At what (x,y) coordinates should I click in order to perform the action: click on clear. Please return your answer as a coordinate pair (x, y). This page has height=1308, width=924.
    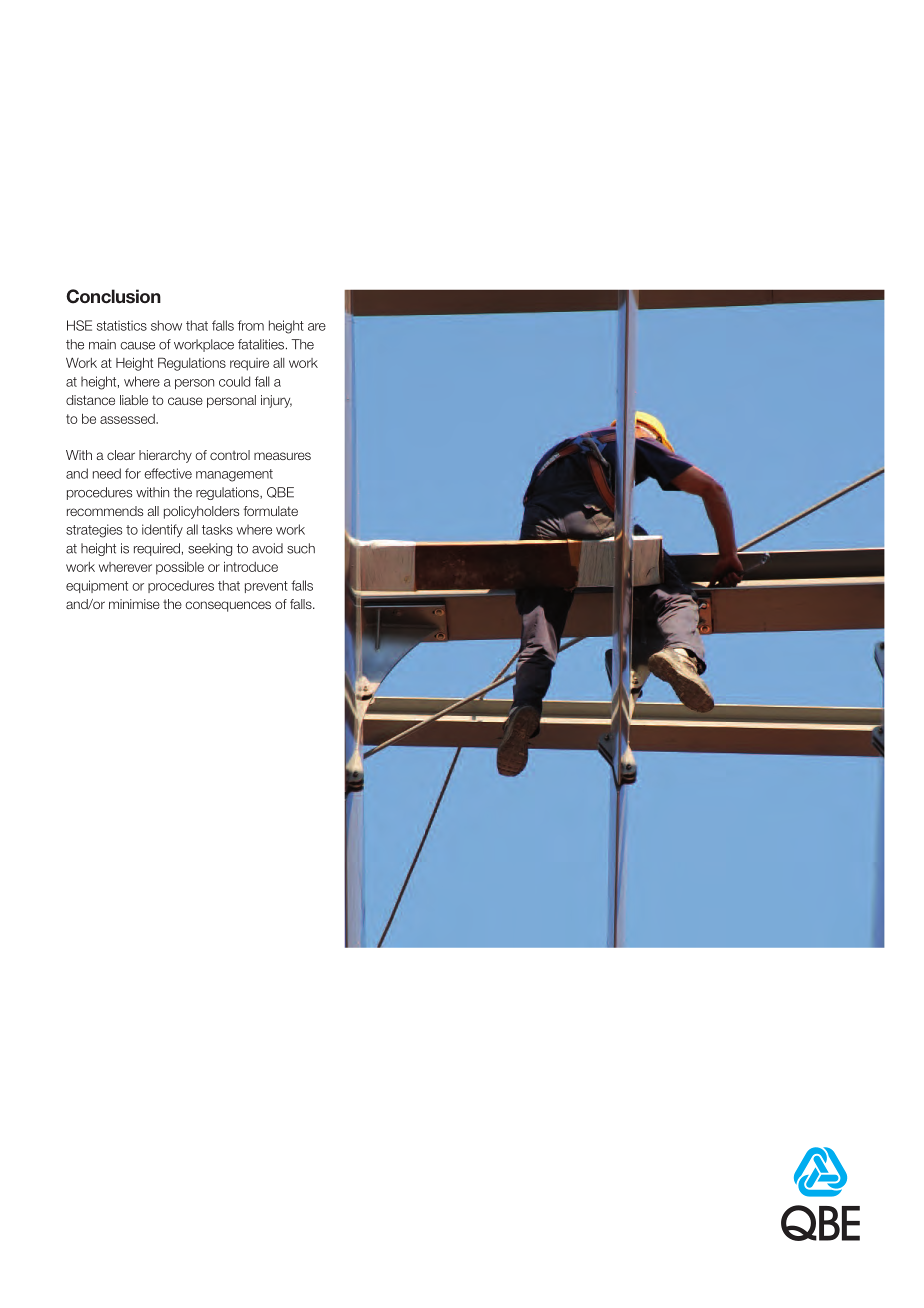
    Looking at the image, I should click on (121, 455).
